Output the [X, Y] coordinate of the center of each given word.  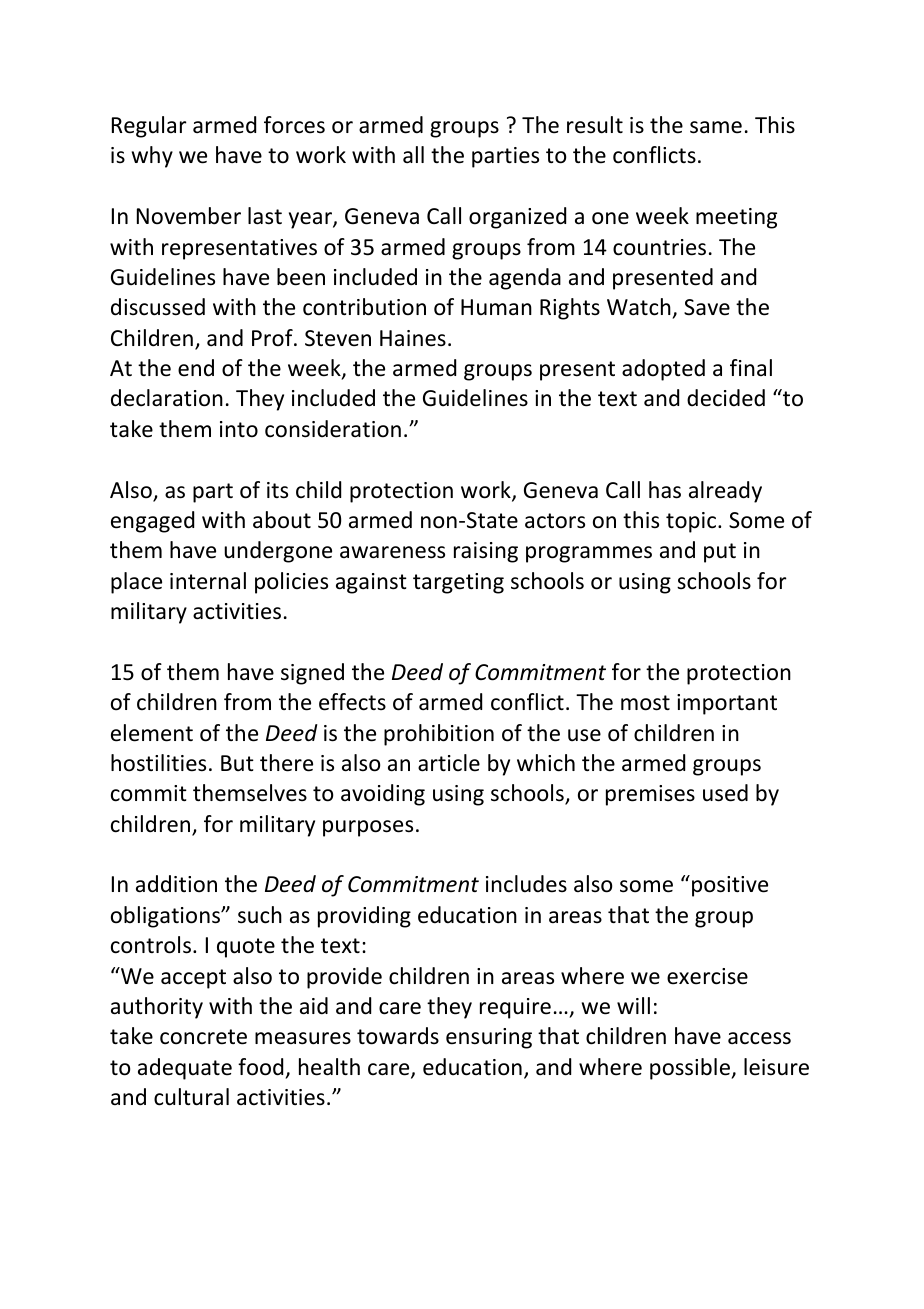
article [449, 763]
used [725, 793]
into [239, 429]
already [725, 492]
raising [486, 552]
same [716, 127]
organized [517, 218]
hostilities [158, 763]
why [152, 157]
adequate [185, 1069]
